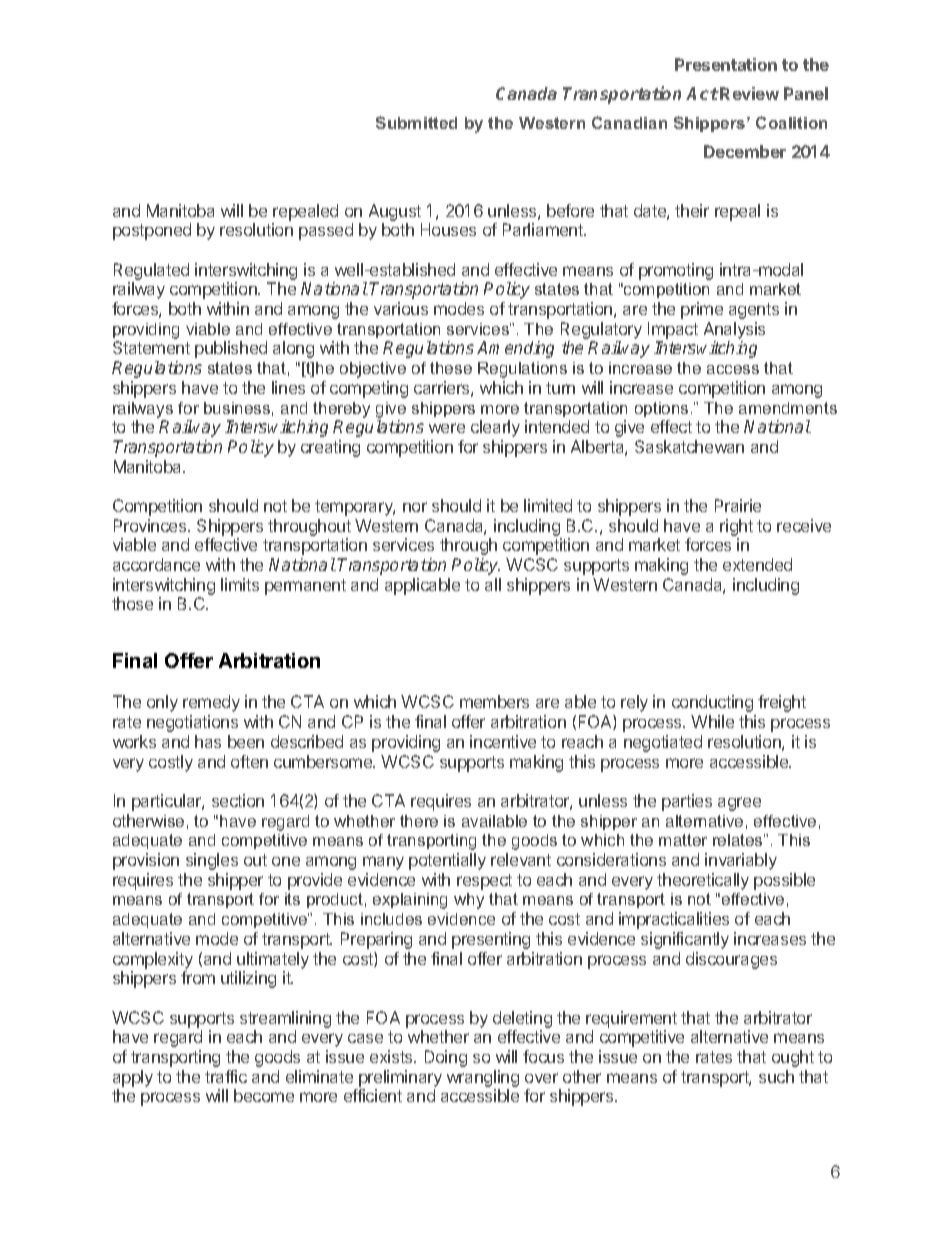 This page has height=1233, width=952. What do you see at coordinates (483, 1078) in the page?
I see `wrangling` at bounding box center [483, 1078].
